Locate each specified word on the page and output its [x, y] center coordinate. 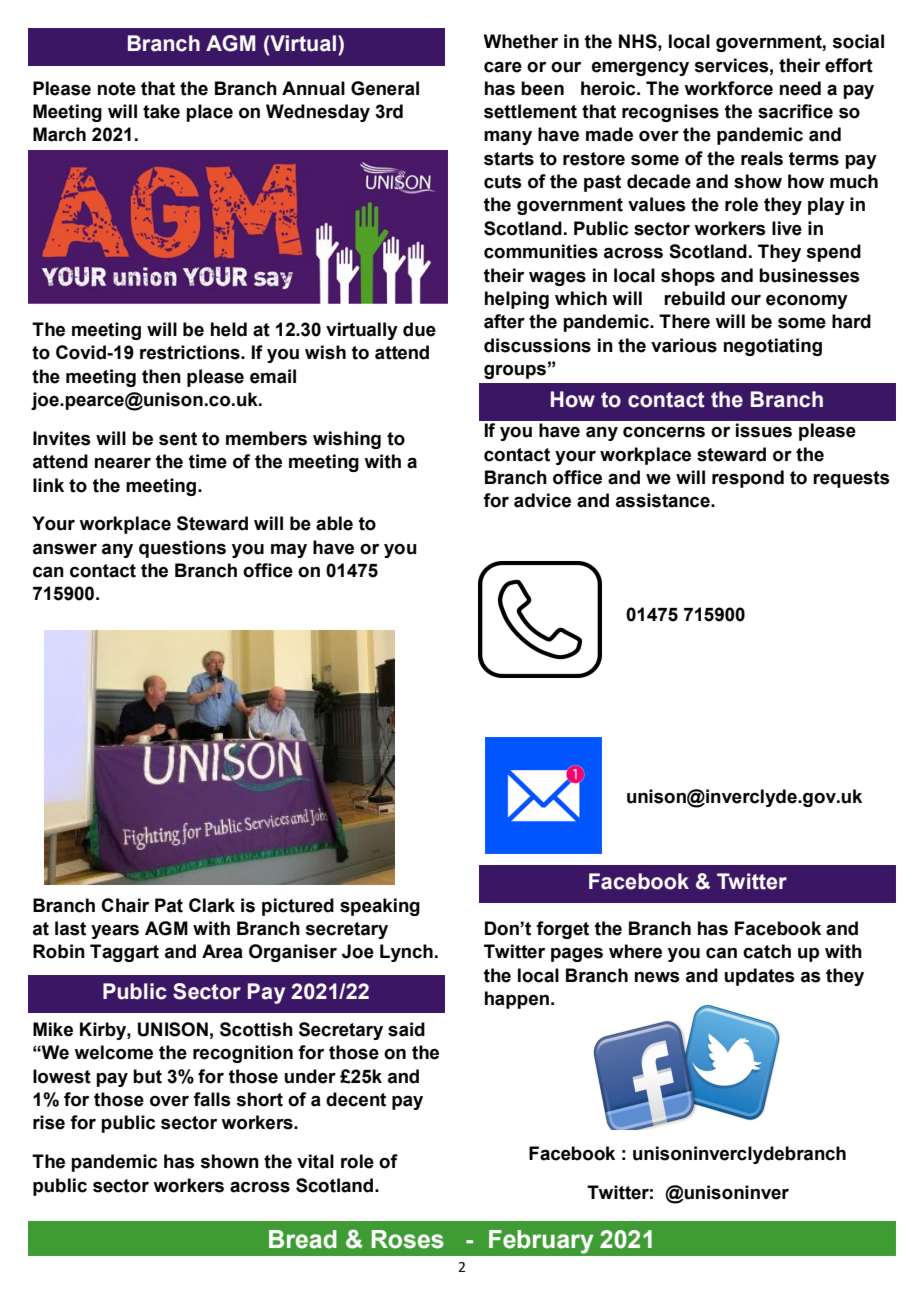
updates [760, 977]
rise [49, 1122]
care [503, 67]
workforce [728, 88]
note [117, 89]
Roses [408, 1239]
